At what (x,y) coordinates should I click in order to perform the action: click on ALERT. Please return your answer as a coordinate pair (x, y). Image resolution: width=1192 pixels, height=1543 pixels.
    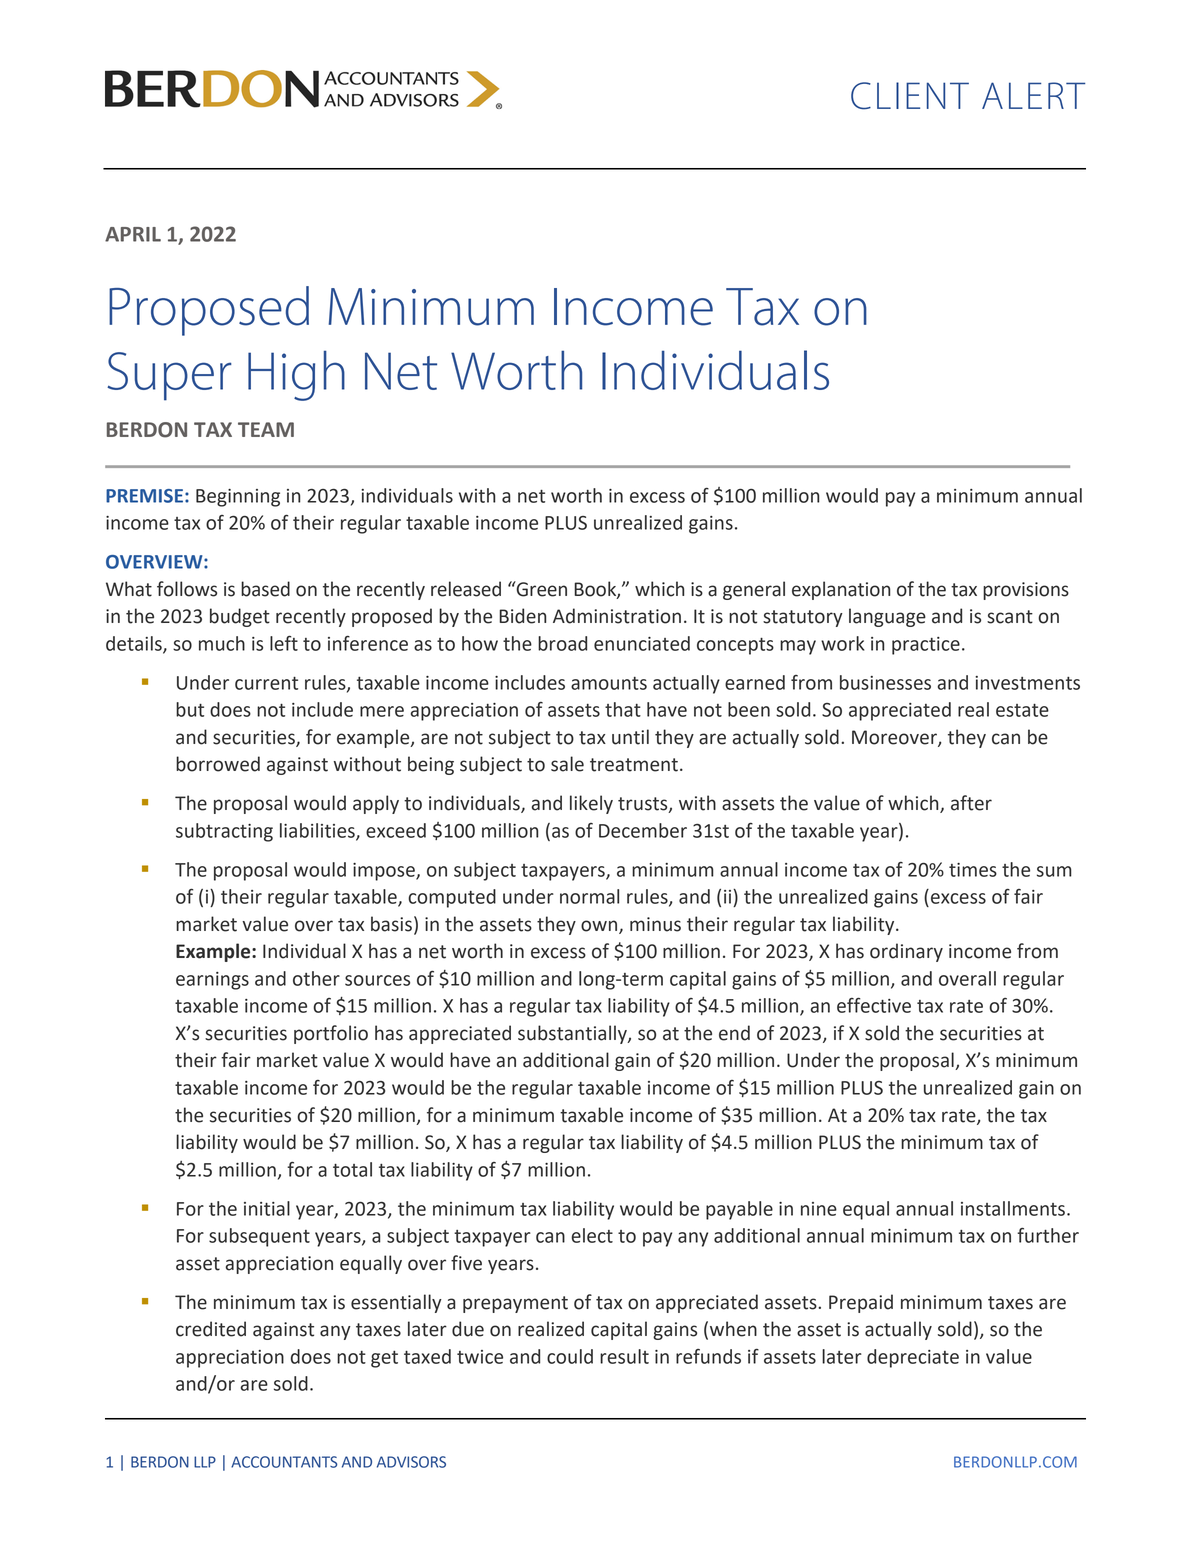
    Looking at the image, I should click on (1033, 95).
